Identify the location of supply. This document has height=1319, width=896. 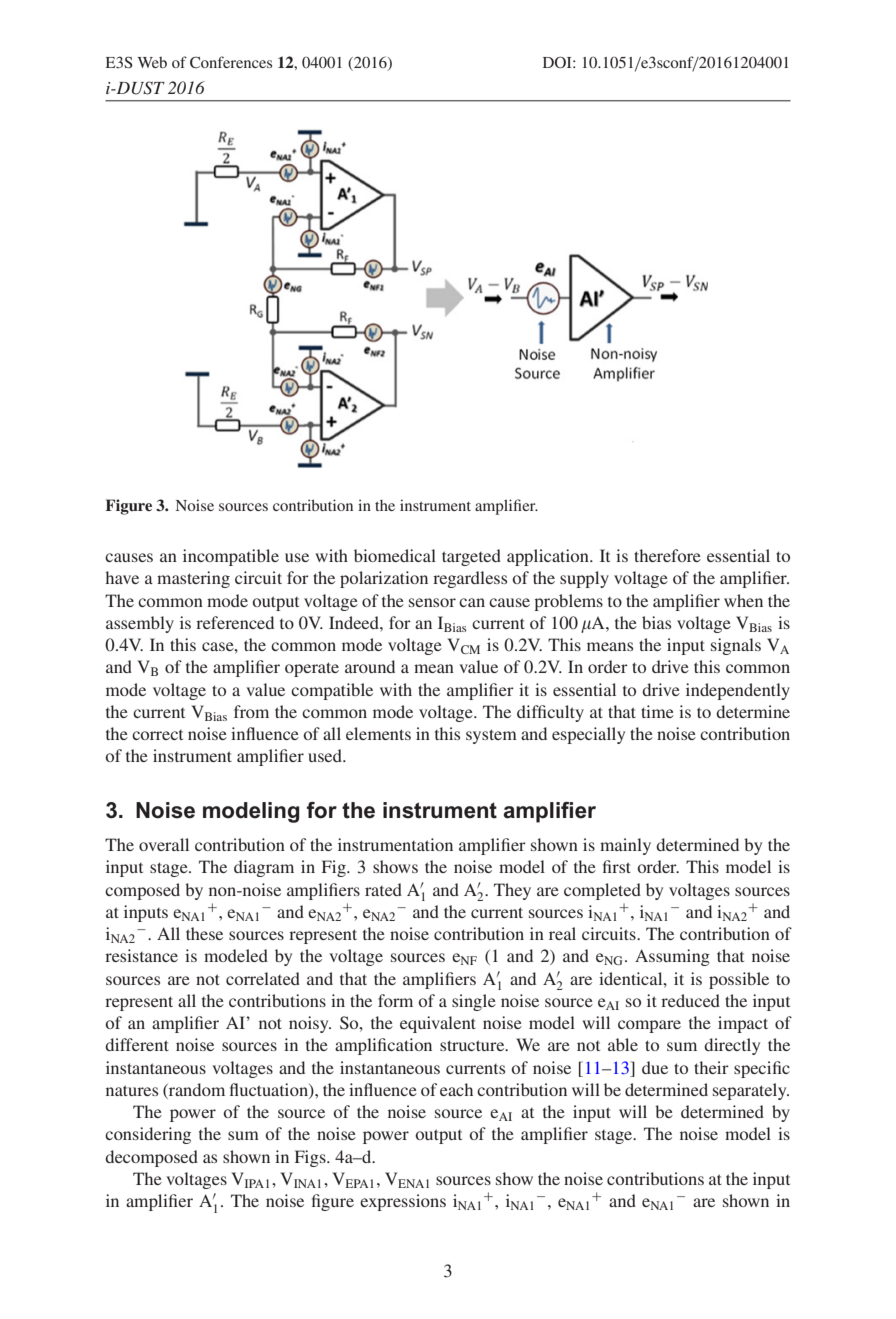
(584, 579).
